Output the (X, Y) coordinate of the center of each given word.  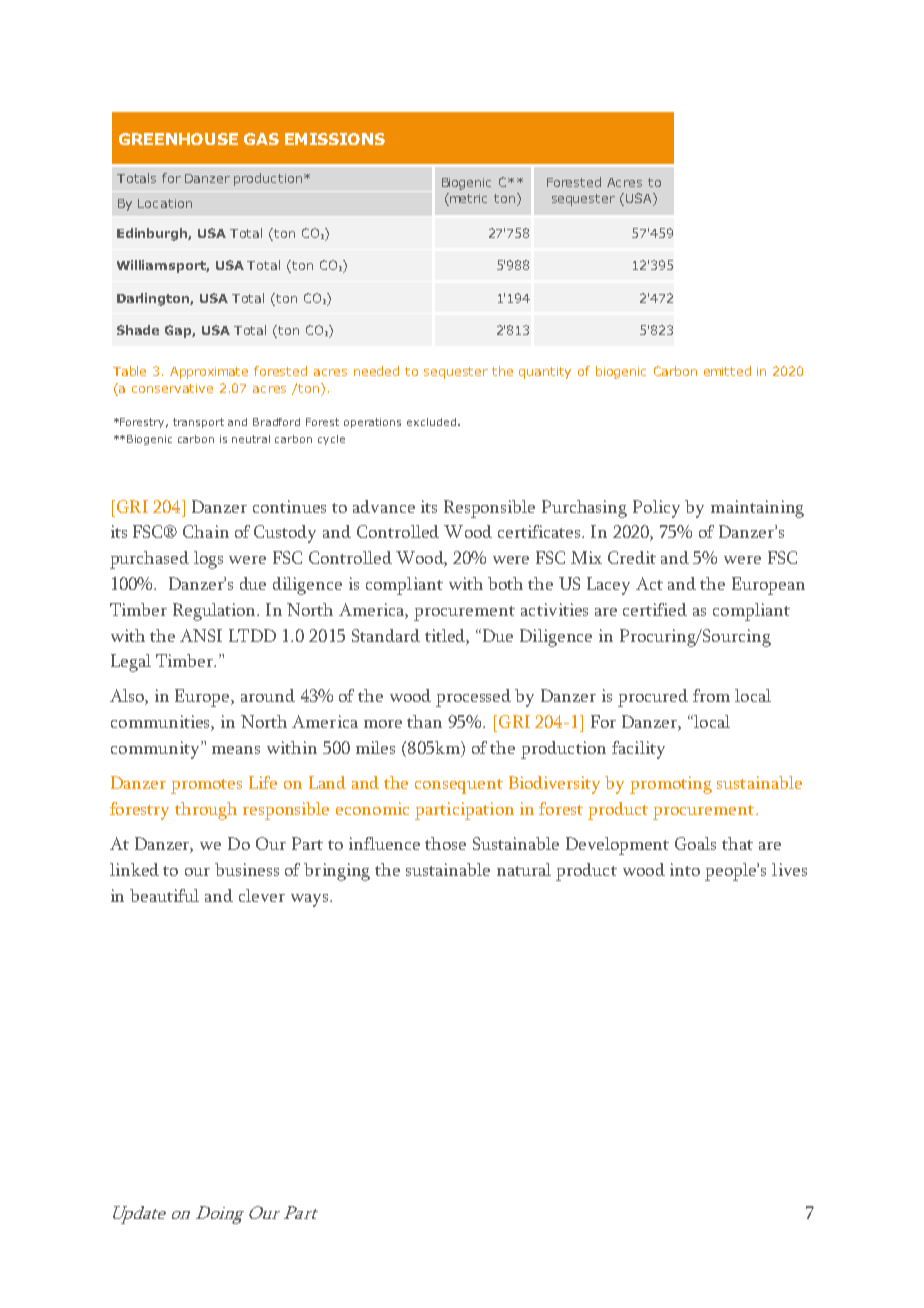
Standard (386, 635)
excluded (431, 422)
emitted (727, 371)
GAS (261, 139)
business (247, 869)
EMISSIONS (335, 139)
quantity (545, 373)
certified (655, 609)
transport (198, 423)
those (445, 843)
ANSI (201, 635)
